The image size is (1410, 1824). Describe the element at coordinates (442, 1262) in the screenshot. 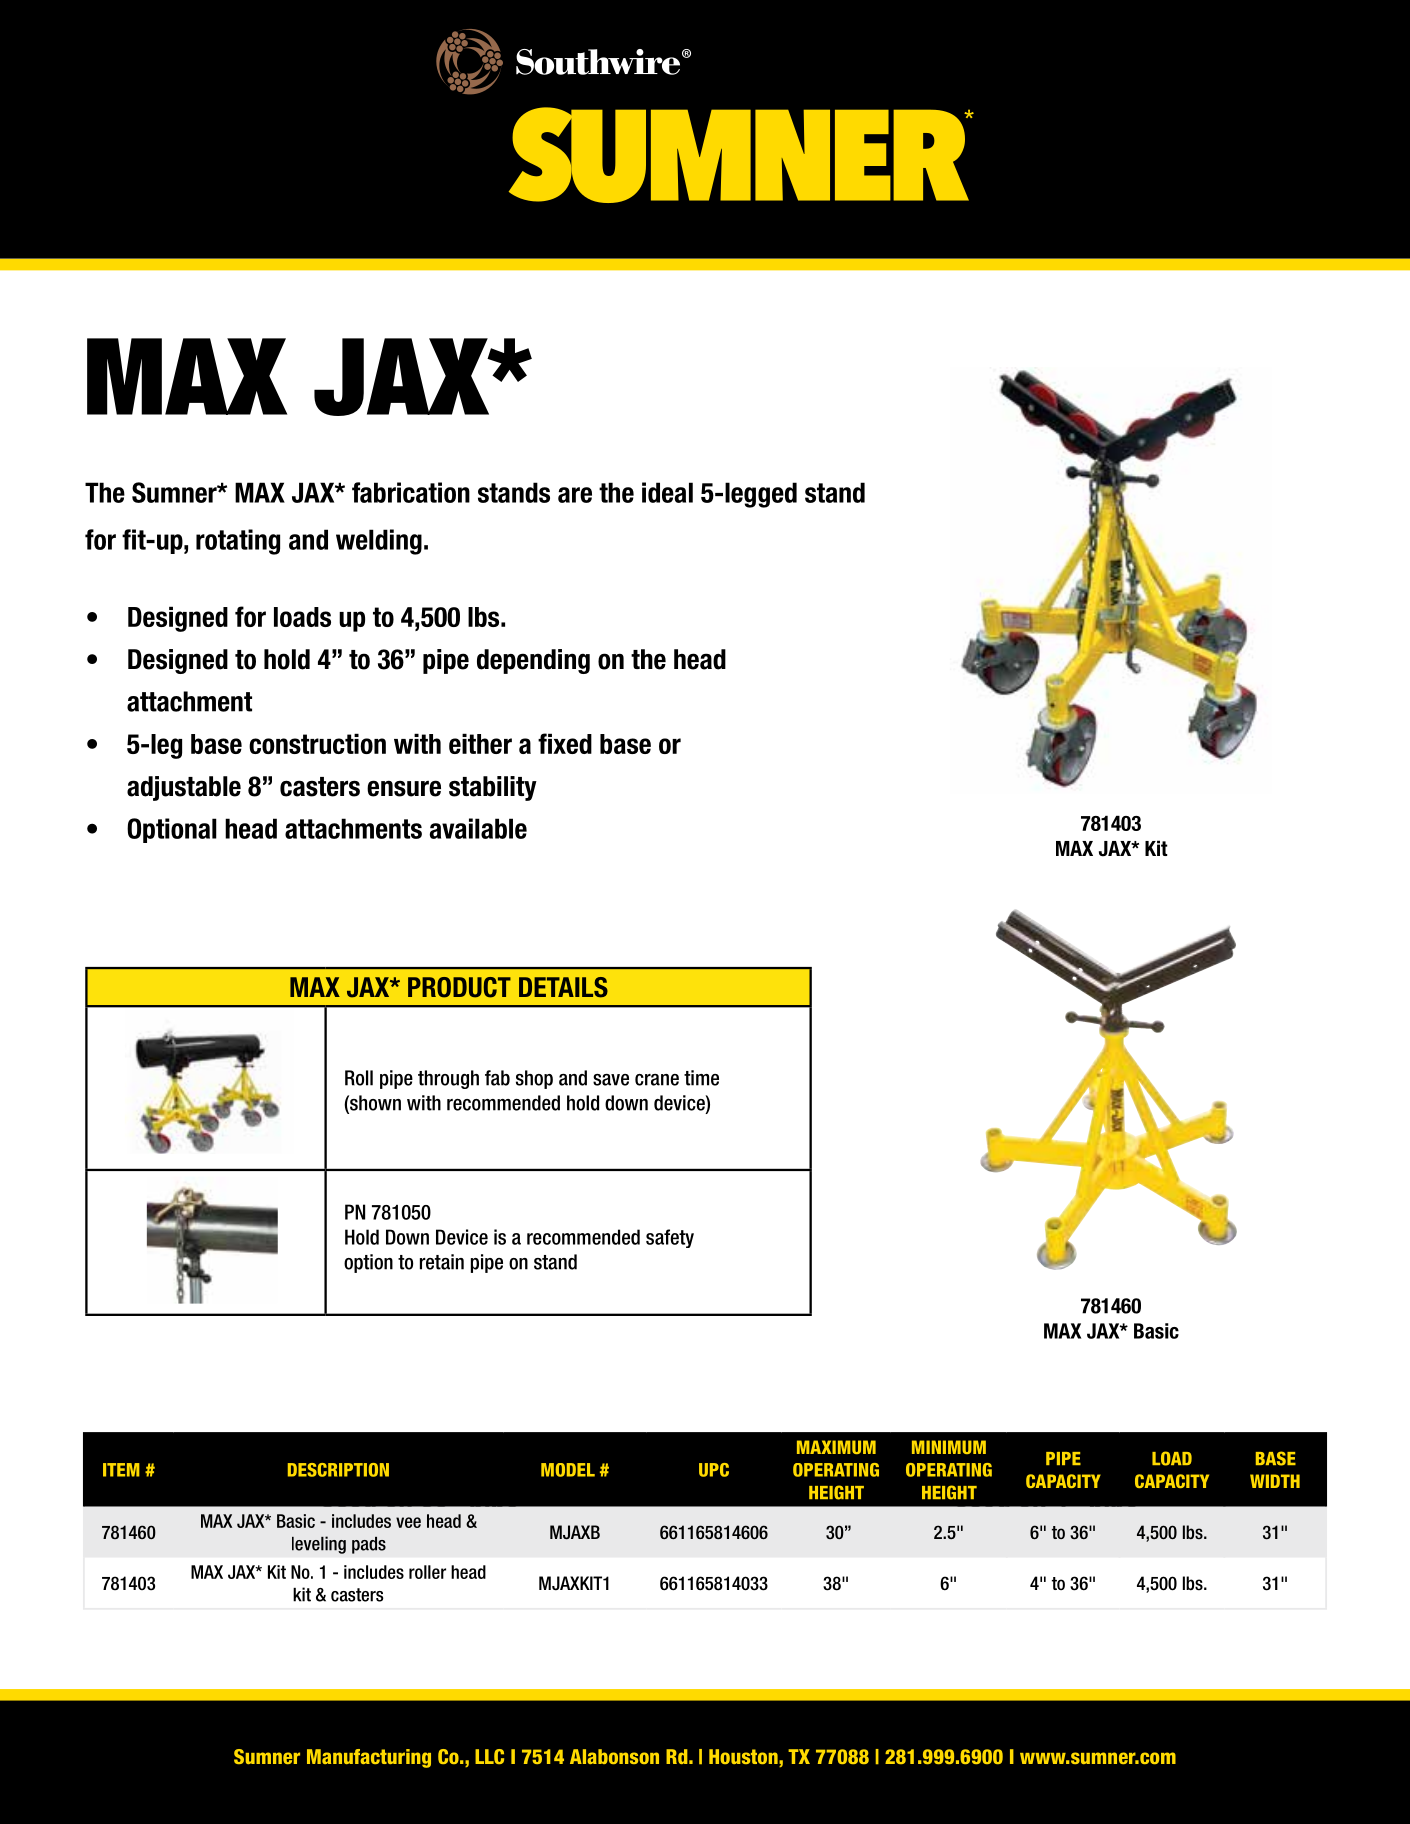

I see `retain` at that location.
